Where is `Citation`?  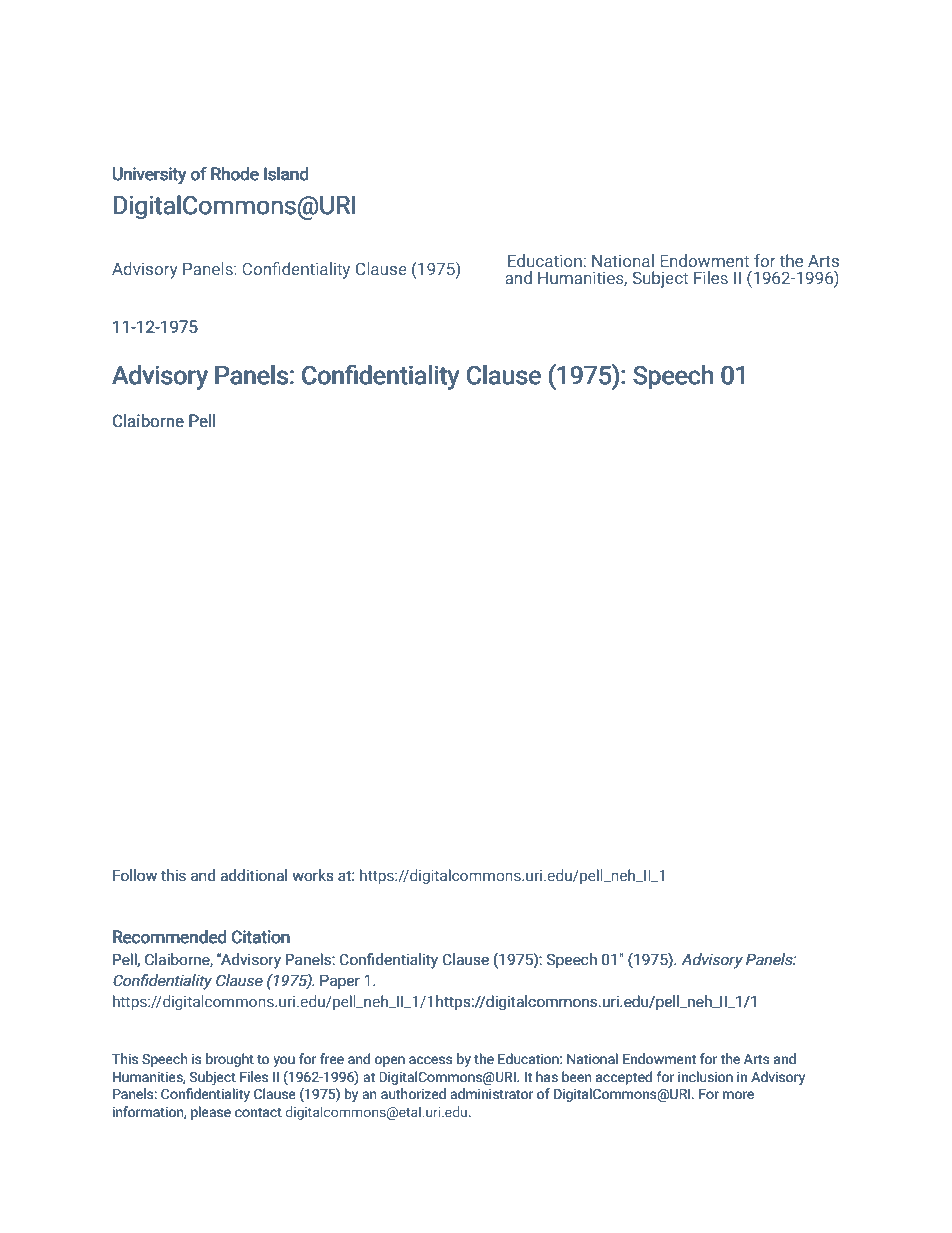 Citation is located at coordinates (261, 937).
